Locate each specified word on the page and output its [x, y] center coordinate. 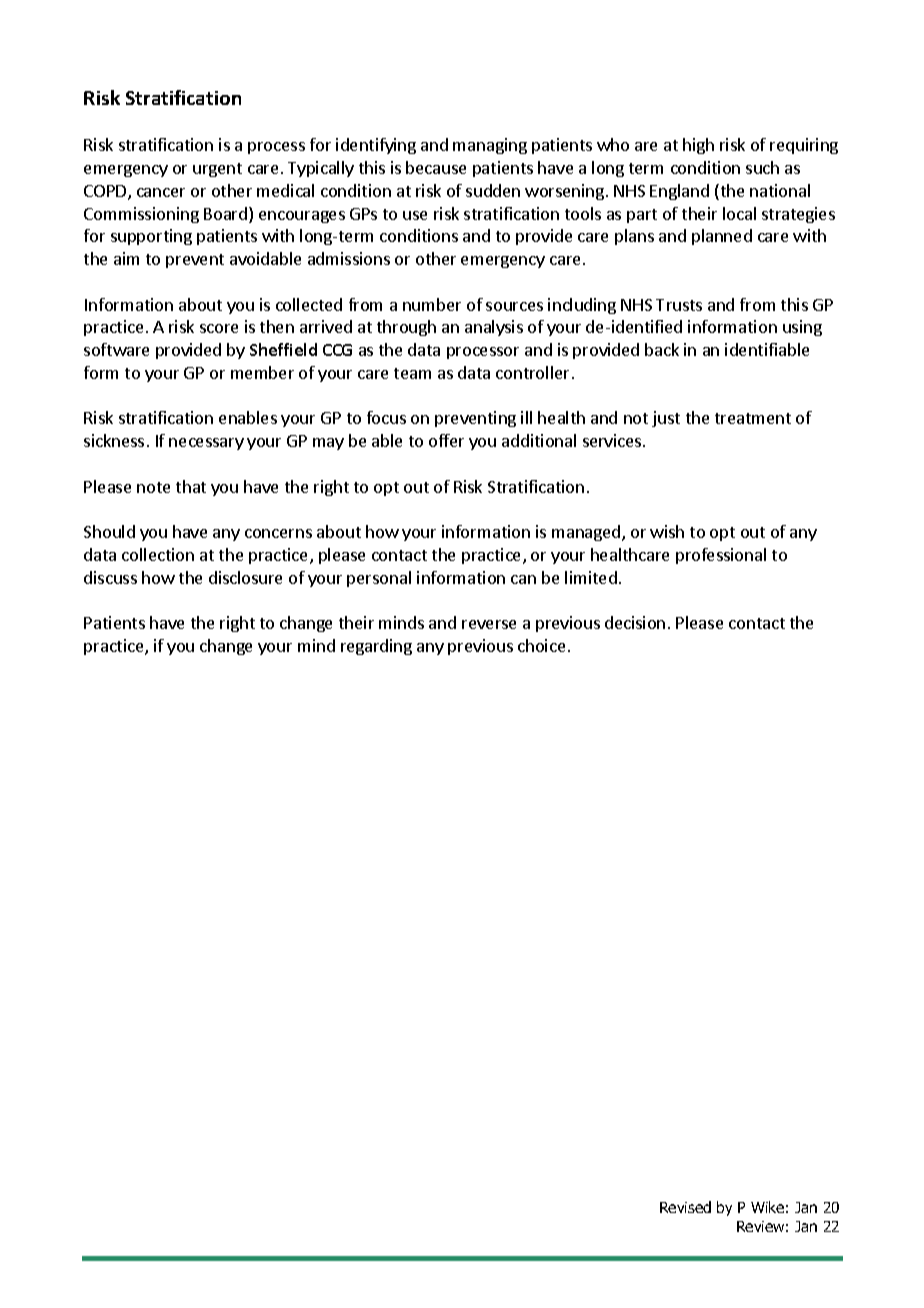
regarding [376, 647]
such [762, 167]
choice [541, 645]
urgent [217, 170]
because [436, 167]
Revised [685, 1207]
